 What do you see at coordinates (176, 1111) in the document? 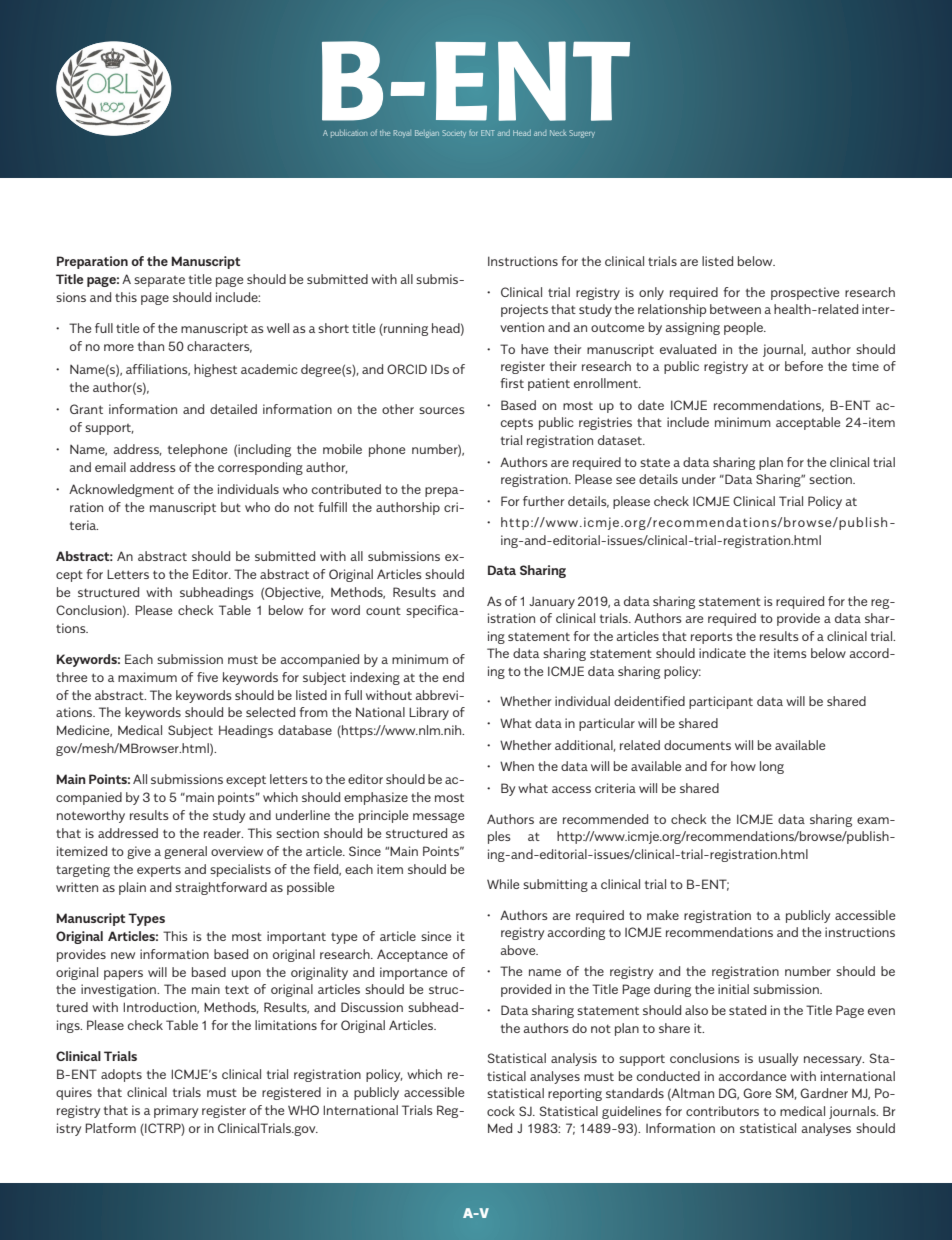
I see `primary` at bounding box center [176, 1111].
